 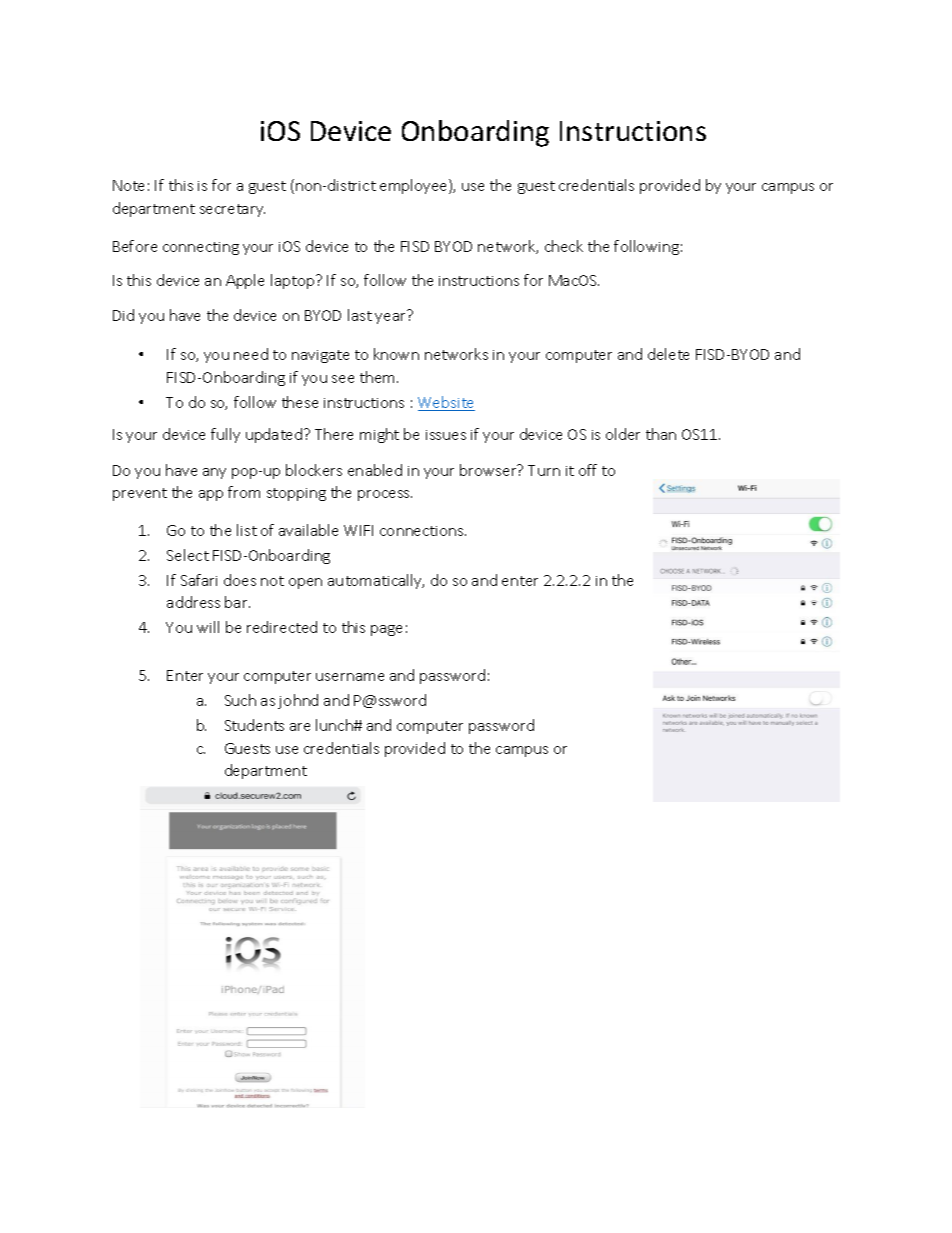 What do you see at coordinates (350, 677) in the screenshot?
I see `username` at bounding box center [350, 677].
